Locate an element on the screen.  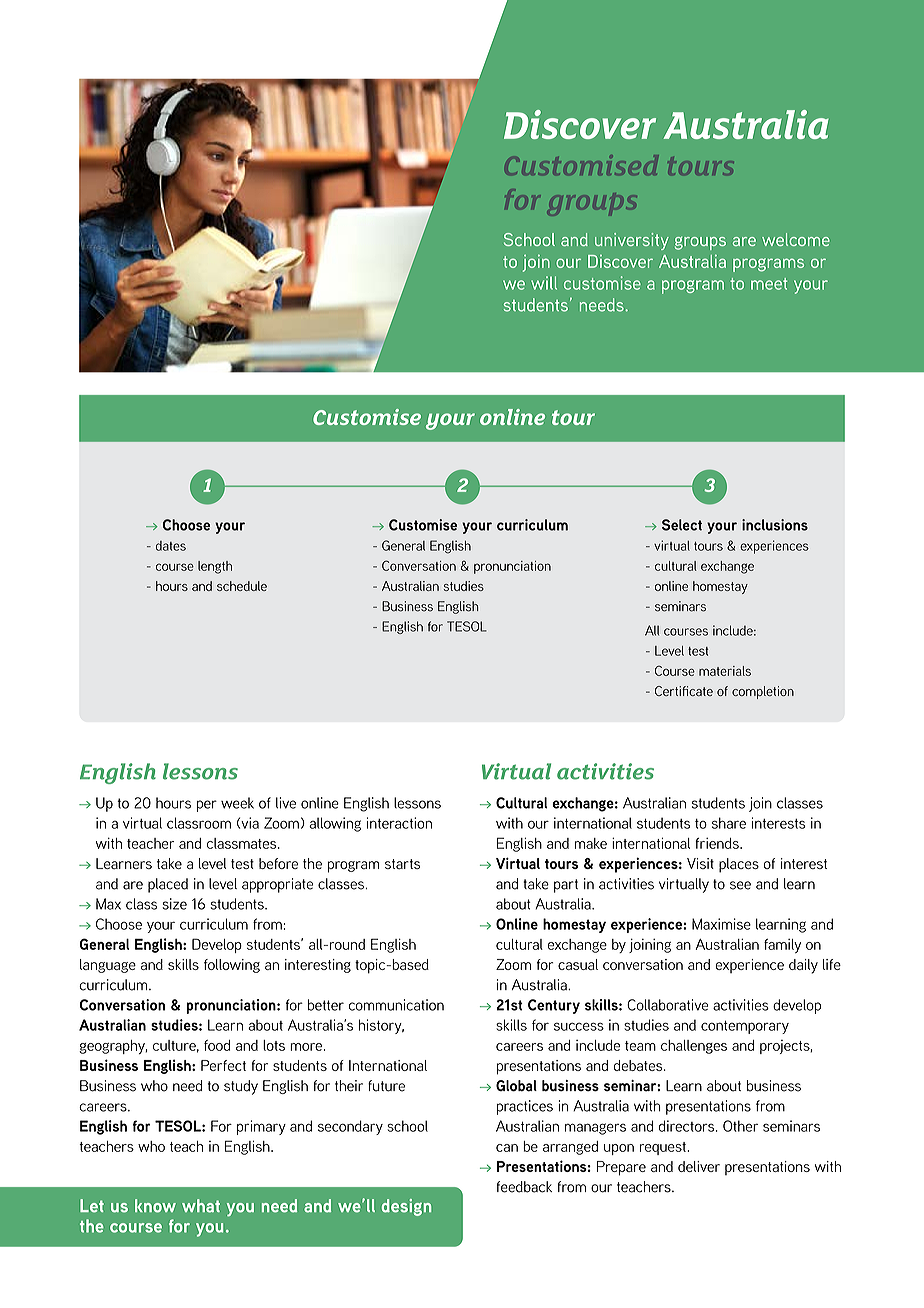
will is located at coordinates (544, 283).
